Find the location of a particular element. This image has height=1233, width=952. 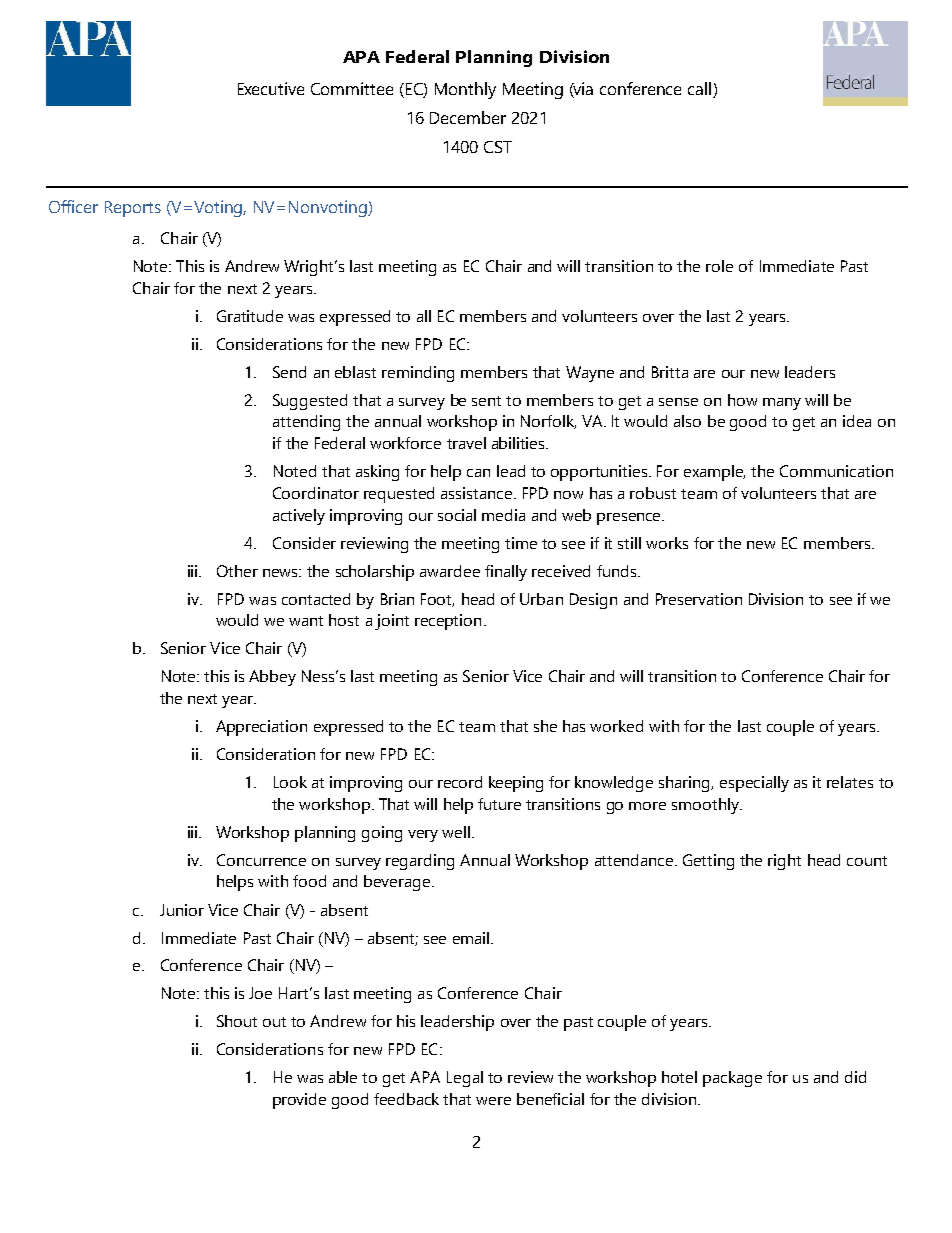

travel is located at coordinates (466, 443).
